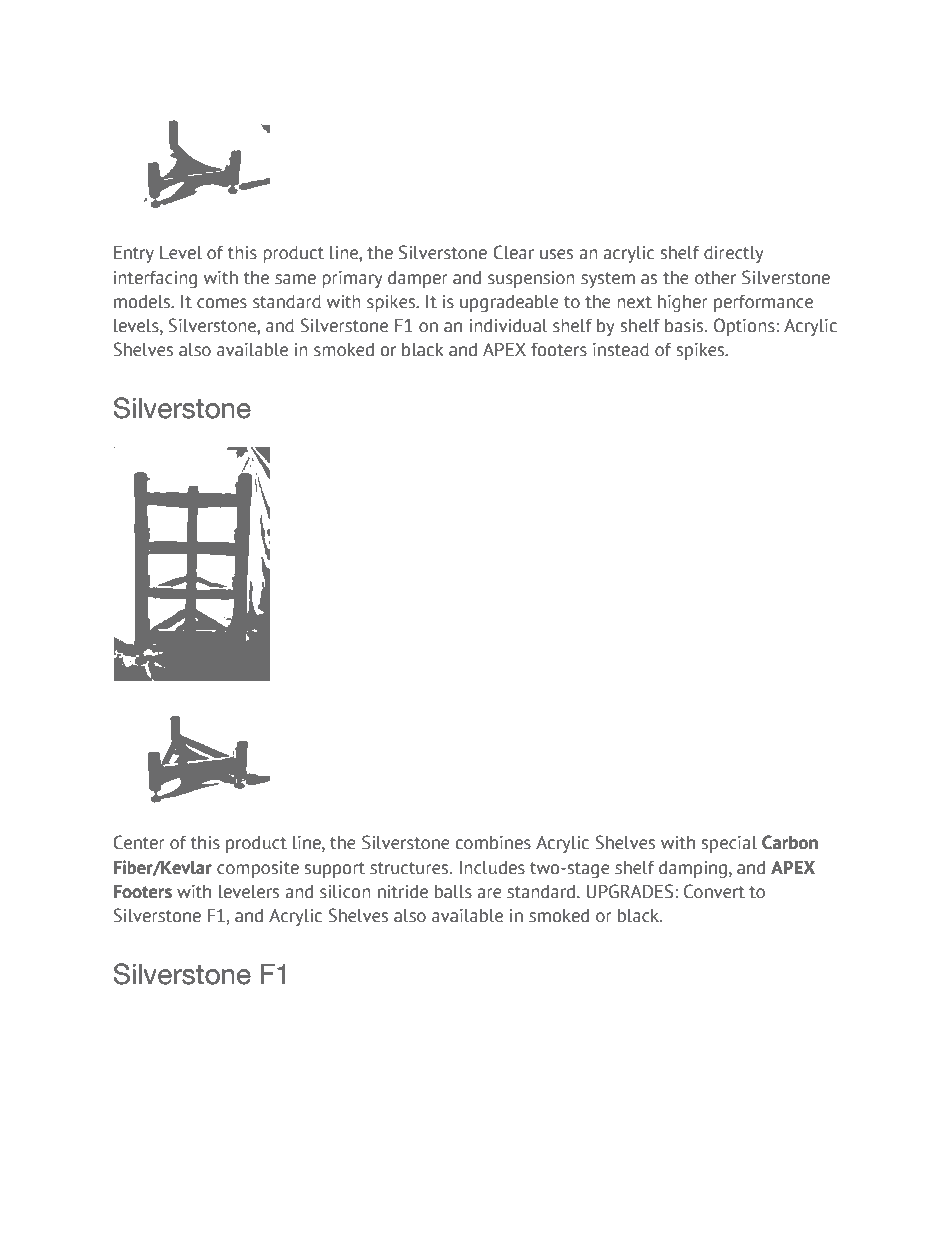 The height and width of the screenshot is (1233, 952). What do you see at coordinates (155, 279) in the screenshot?
I see `interfacing` at bounding box center [155, 279].
